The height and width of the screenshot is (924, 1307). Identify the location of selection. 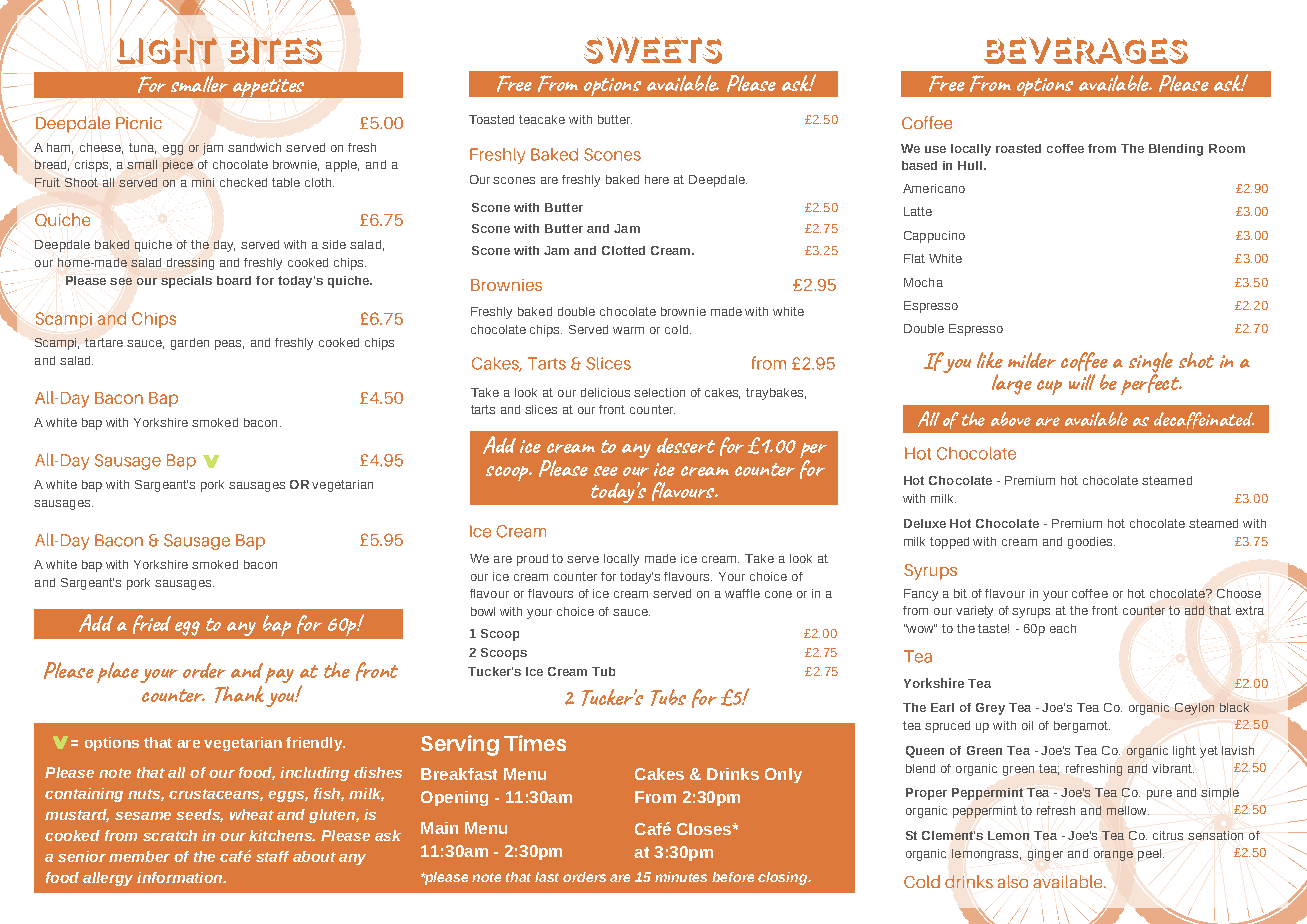
(659, 392).
